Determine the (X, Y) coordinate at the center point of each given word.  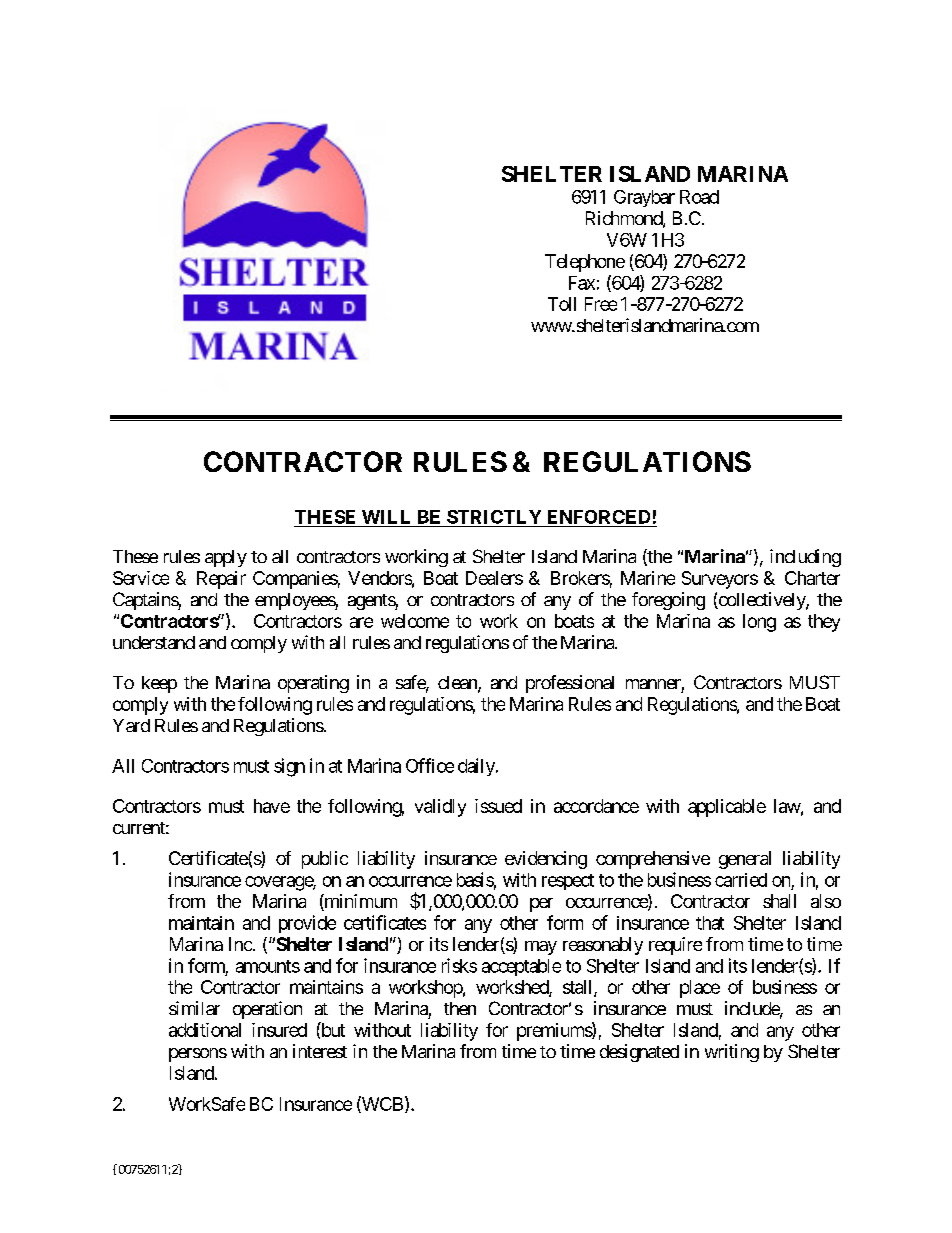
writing (732, 1053)
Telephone (585, 263)
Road (699, 197)
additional (205, 1030)
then (460, 1008)
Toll (562, 304)
